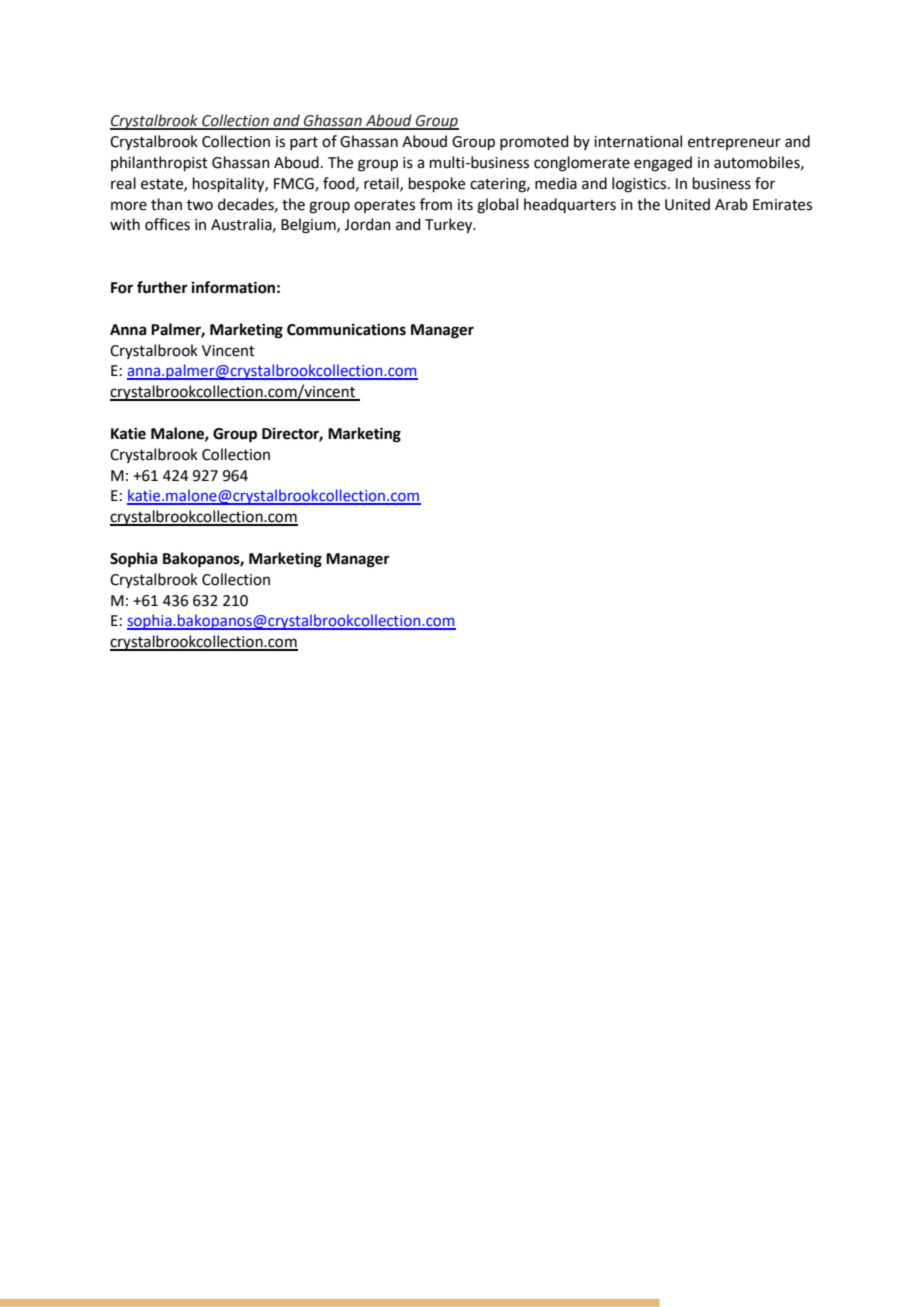  I want to click on promoted, so click(534, 142).
